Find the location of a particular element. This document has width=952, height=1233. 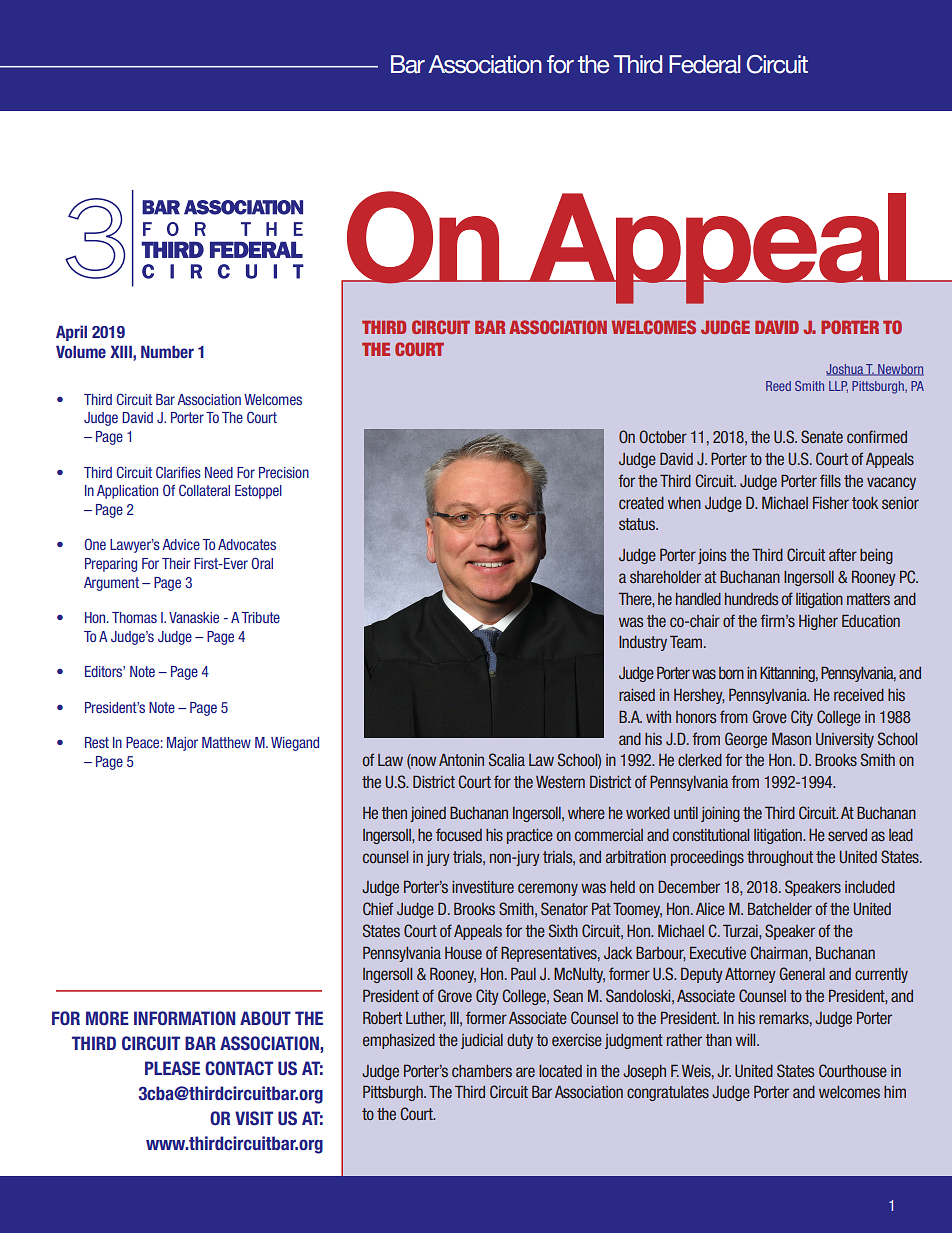

Mason is located at coordinates (791, 739).
